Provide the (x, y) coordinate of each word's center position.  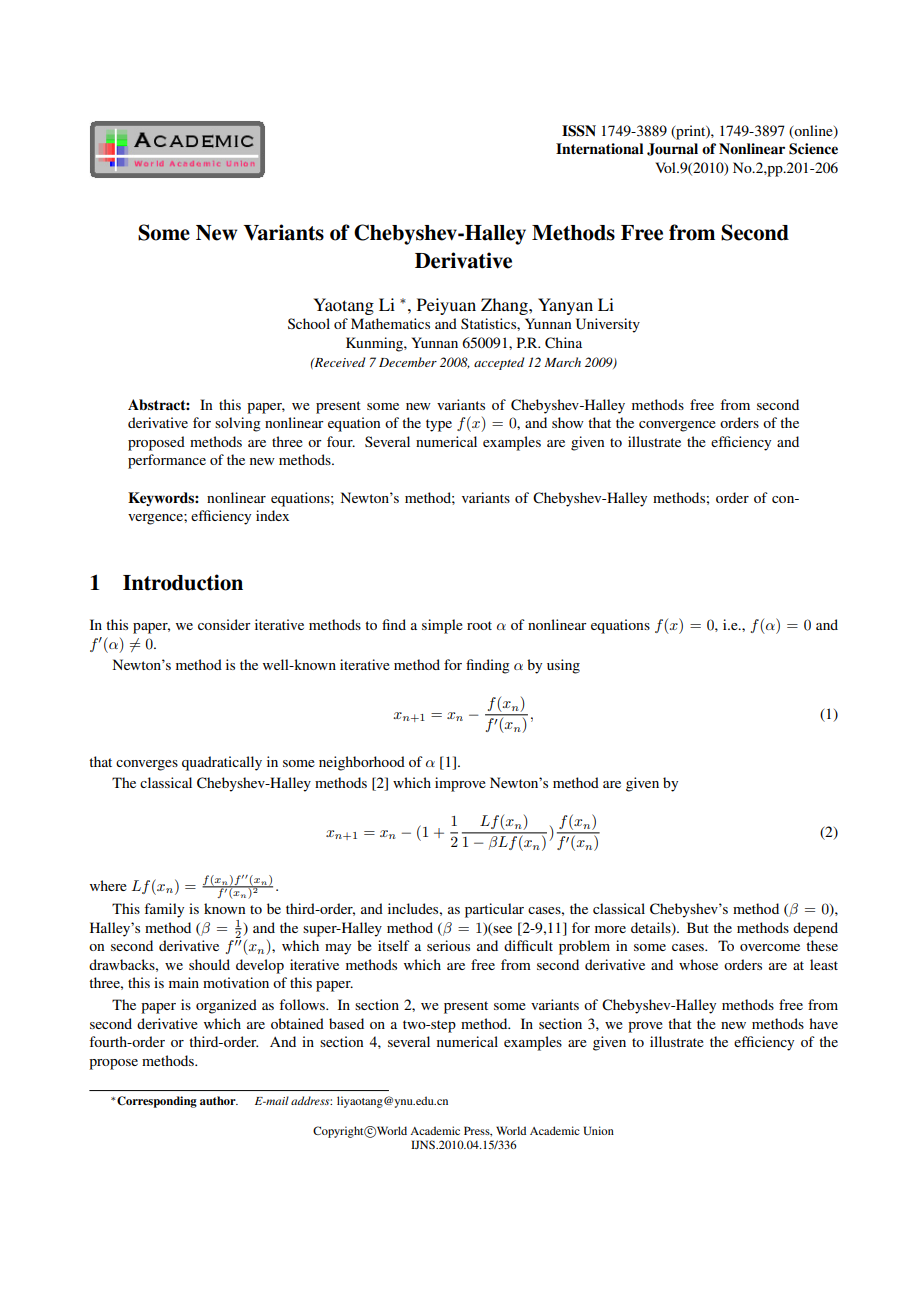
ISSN (579, 131)
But (698, 927)
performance (167, 461)
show (568, 422)
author (219, 1100)
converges (147, 765)
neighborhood (362, 763)
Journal (672, 149)
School (309, 323)
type (439, 425)
